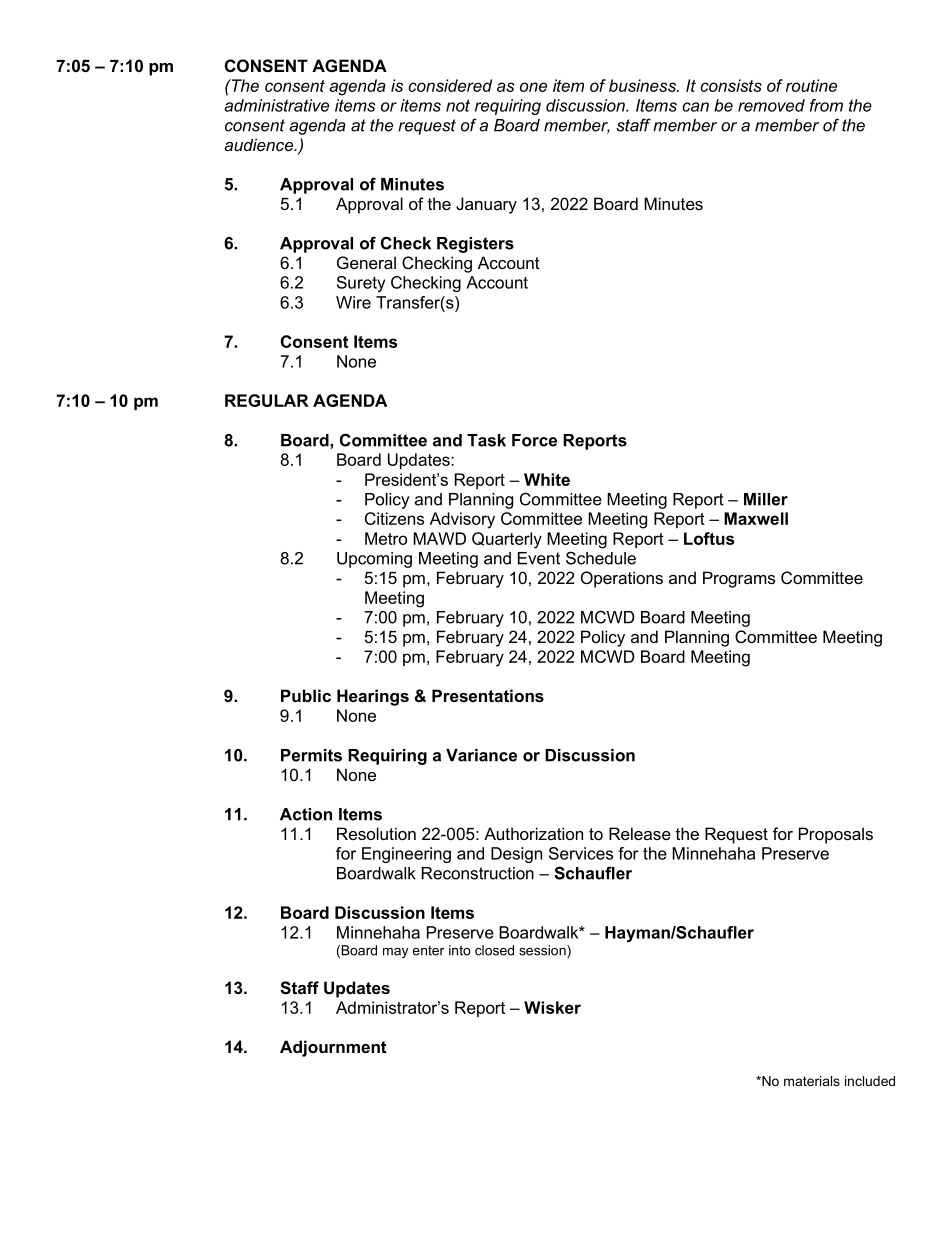 Image resolution: width=952 pixels, height=1233 pixels. Describe the element at coordinates (539, 558) in the image. I see `Event` at that location.
